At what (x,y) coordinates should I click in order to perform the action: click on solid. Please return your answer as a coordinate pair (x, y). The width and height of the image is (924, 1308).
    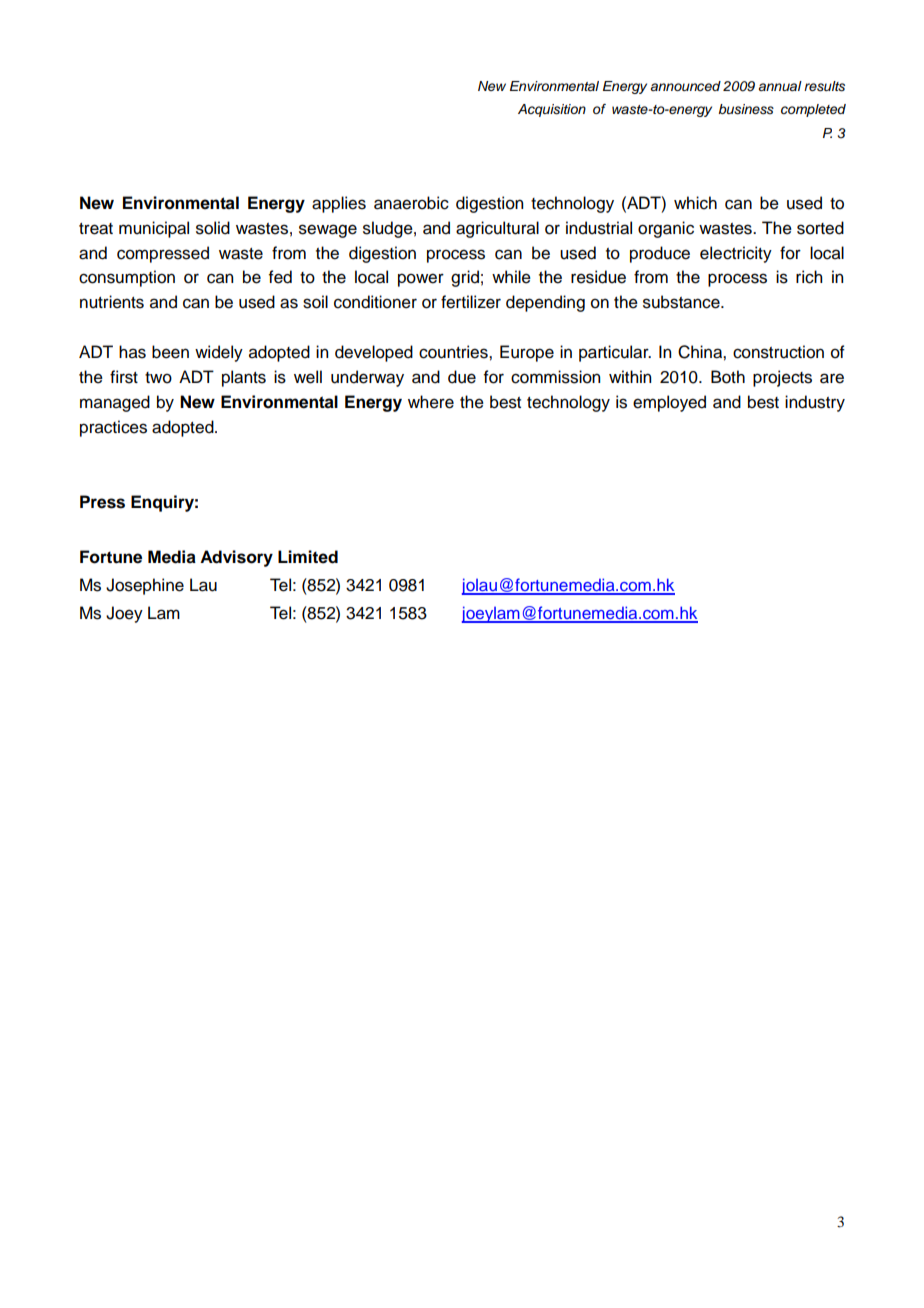
    Looking at the image, I should click on (213, 228).
